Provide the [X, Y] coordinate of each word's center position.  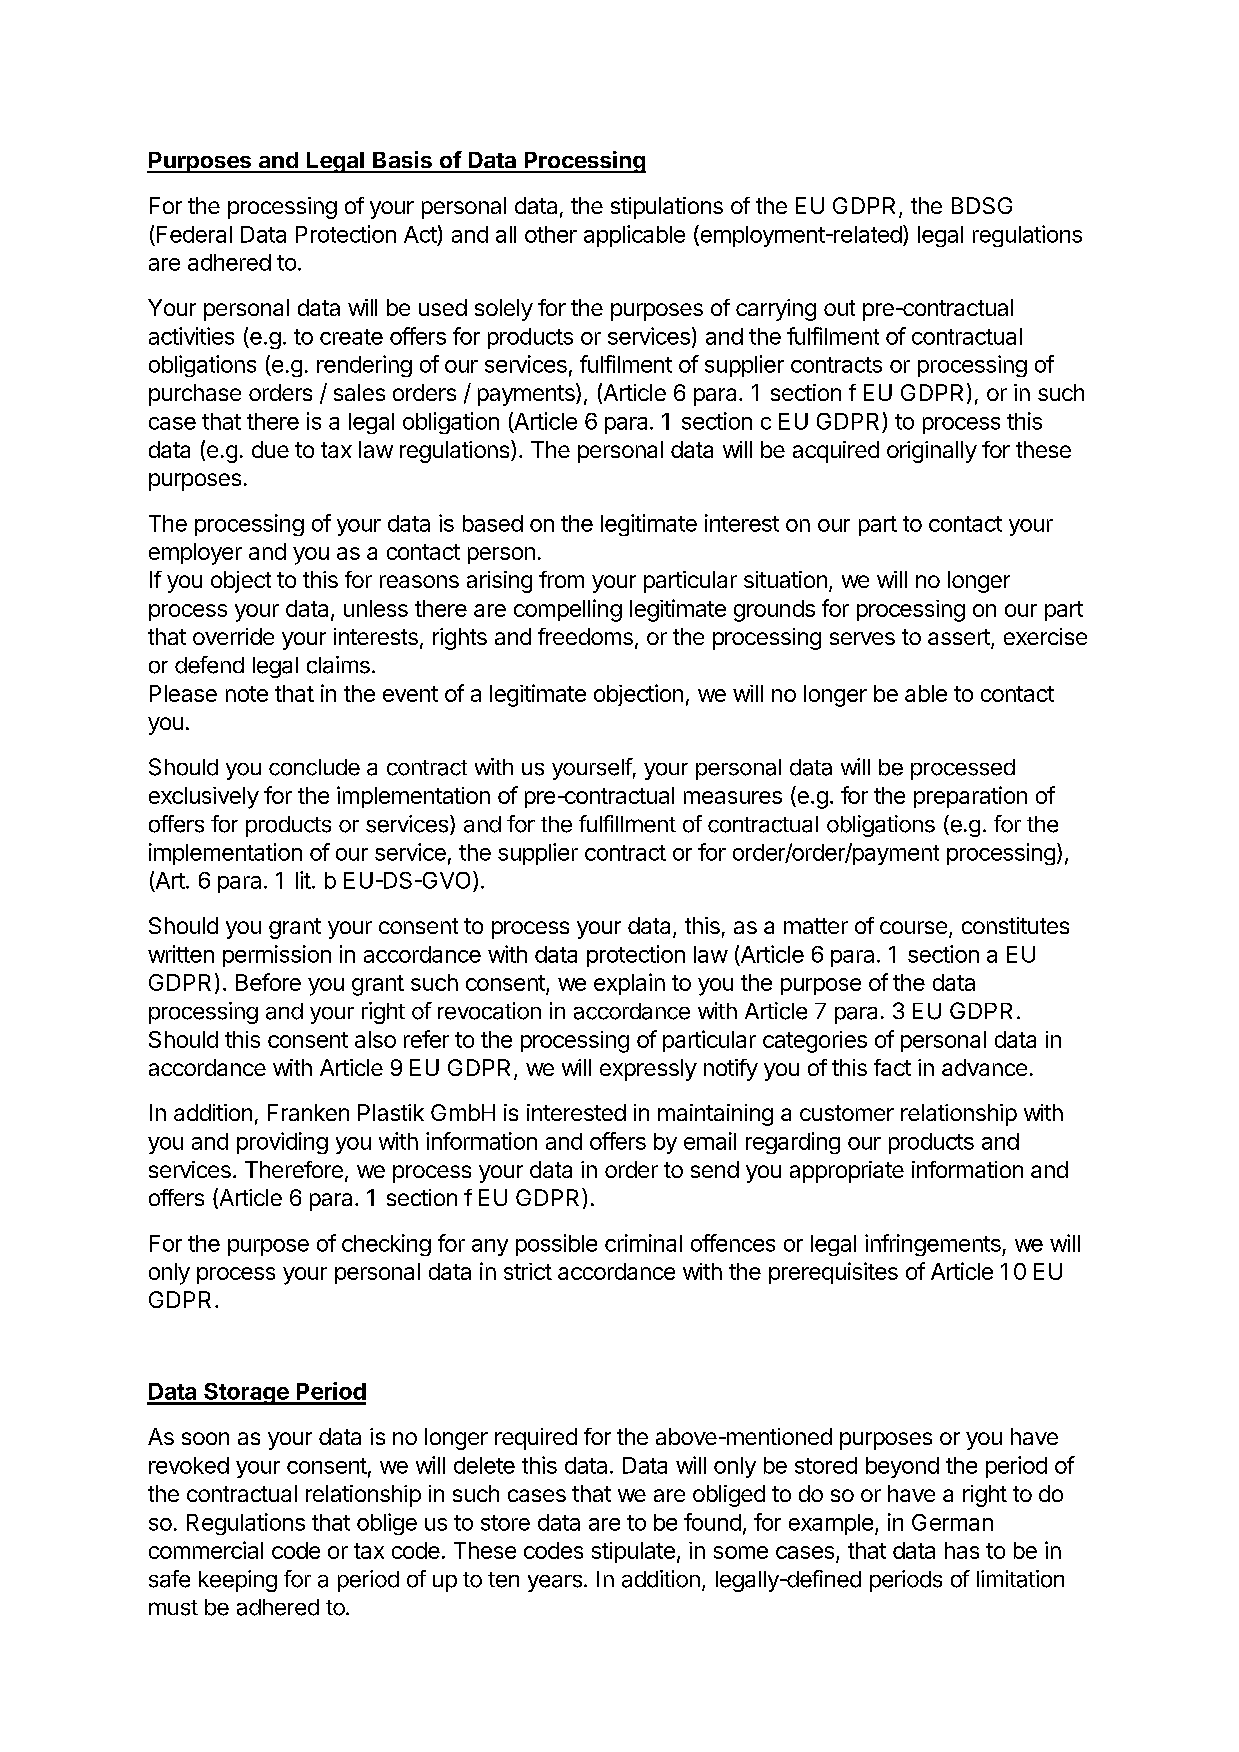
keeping [238, 1581]
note [247, 694]
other [551, 234]
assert [960, 638]
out [839, 308]
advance [984, 1067]
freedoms [585, 636]
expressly [648, 1070]
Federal [194, 234]
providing [282, 1143]
